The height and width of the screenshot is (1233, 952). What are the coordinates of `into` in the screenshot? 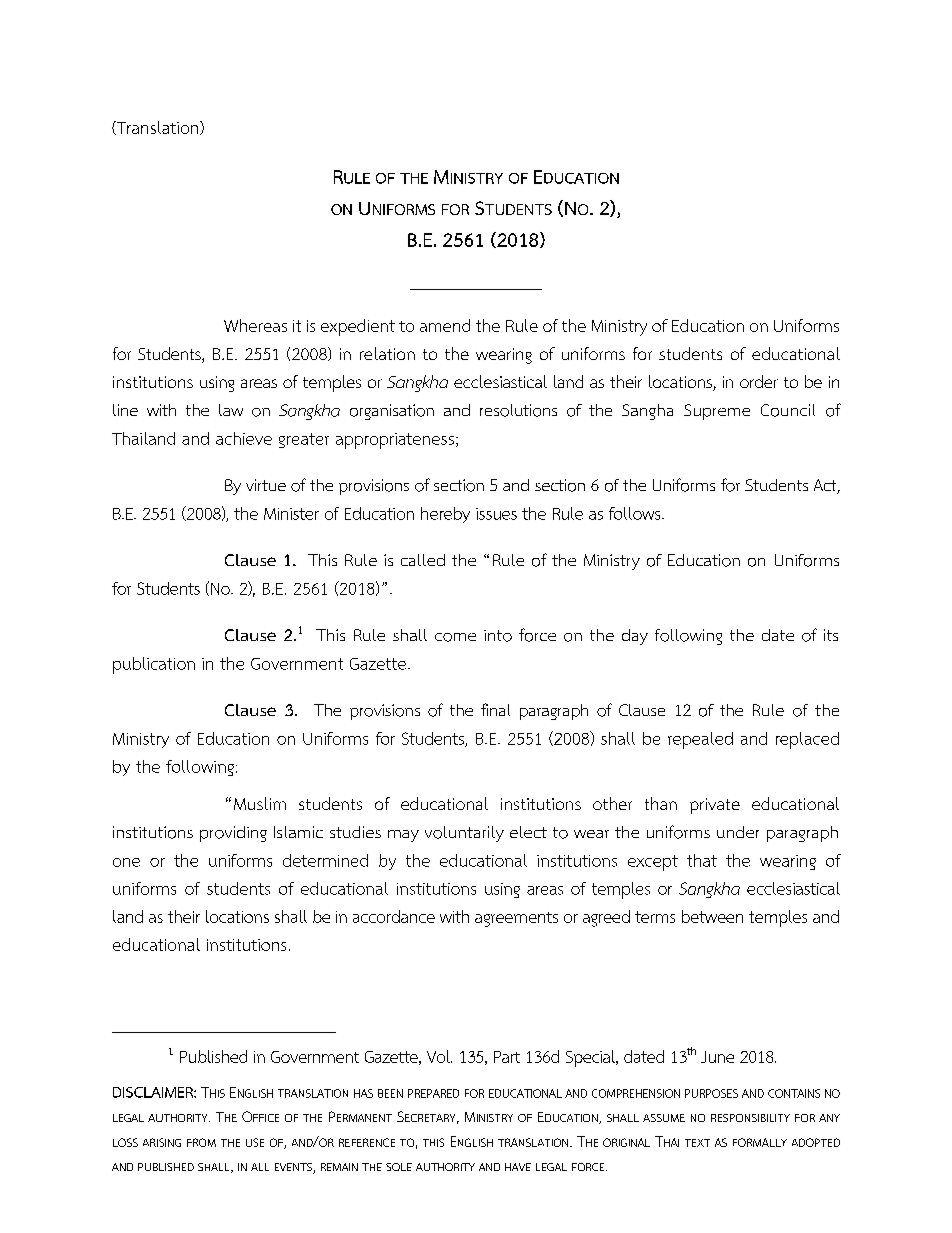 It's located at (498, 636).
